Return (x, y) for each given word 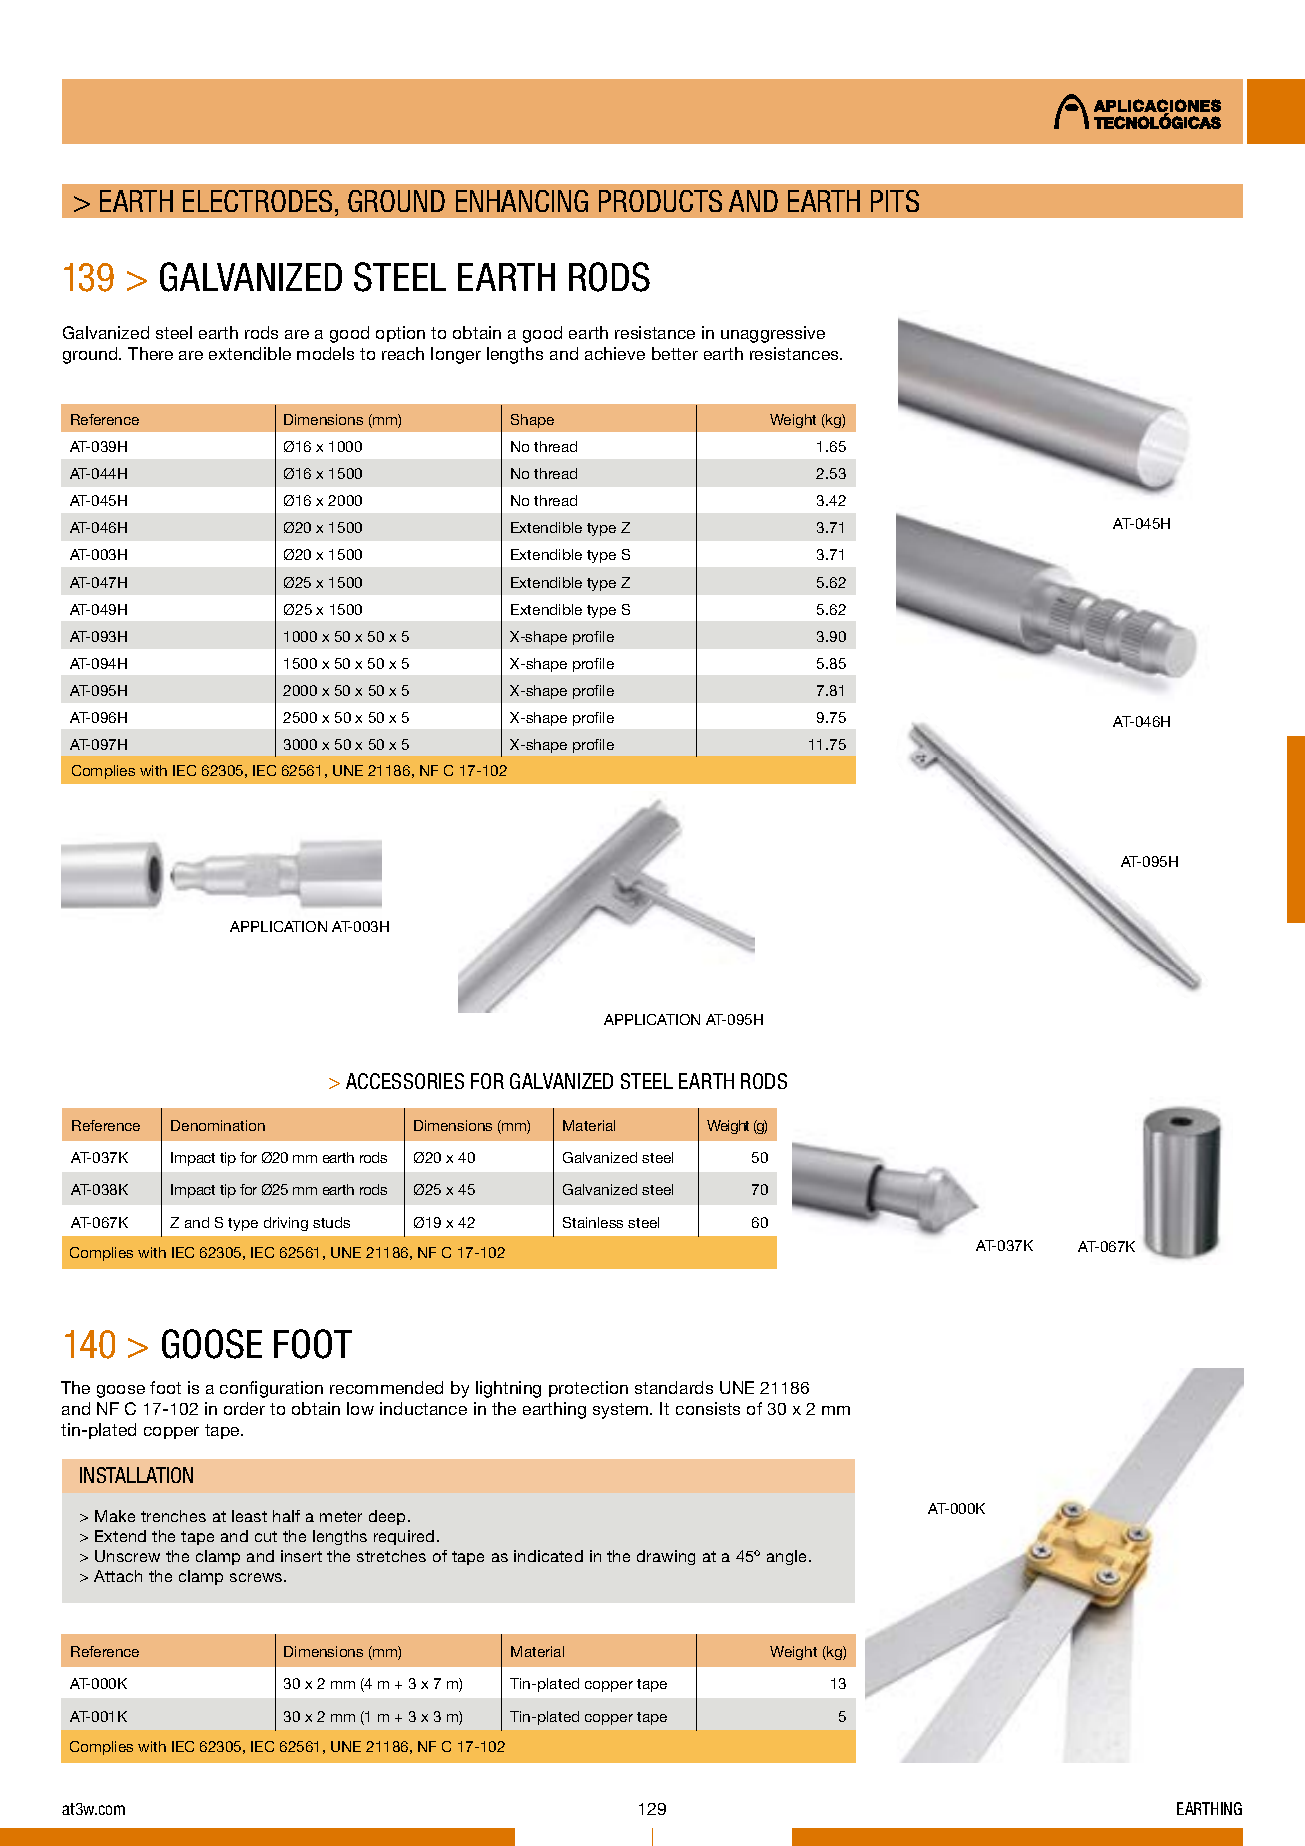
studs (331, 1222)
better (675, 353)
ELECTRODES (257, 201)
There (150, 353)
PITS (895, 201)
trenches (173, 1516)
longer (456, 355)
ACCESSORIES (405, 1081)
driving (286, 1224)
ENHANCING (522, 201)
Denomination (218, 1125)
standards (674, 1387)
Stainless (593, 1222)
